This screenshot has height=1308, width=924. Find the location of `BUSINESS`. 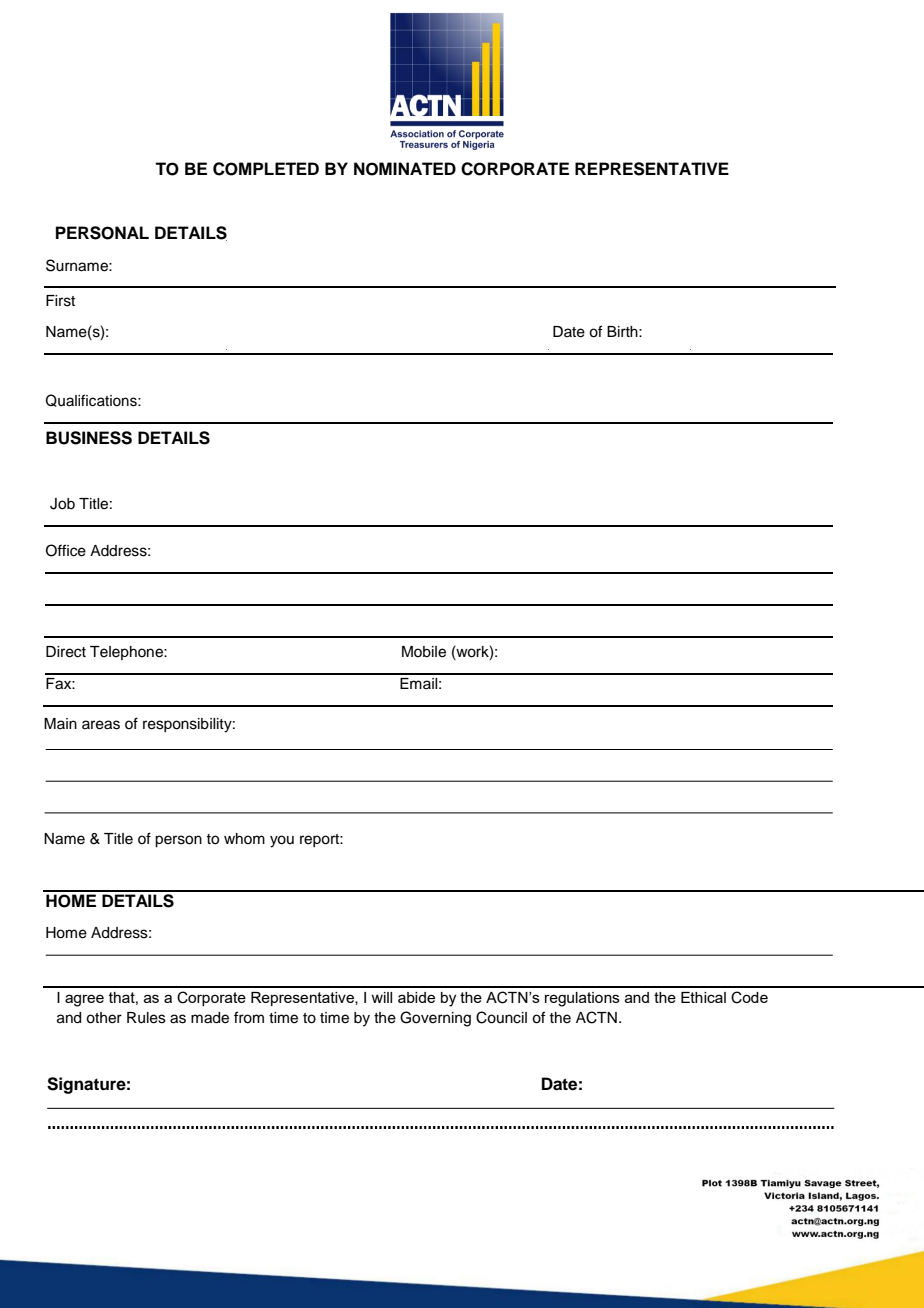

BUSINESS is located at coordinates (89, 438).
